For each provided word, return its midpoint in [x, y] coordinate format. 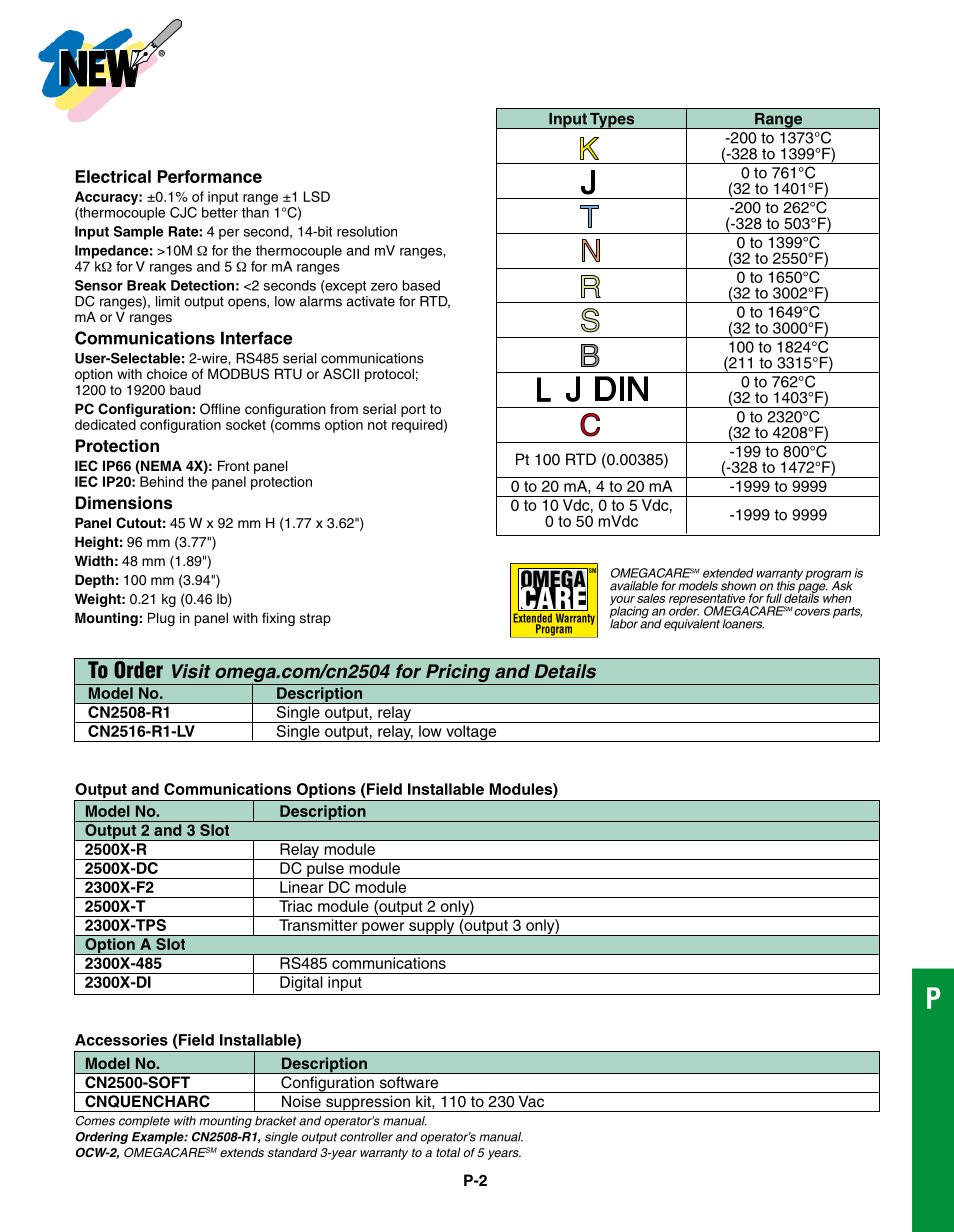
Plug [161, 619]
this [787, 585]
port [413, 410]
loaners [743, 624]
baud [185, 389]
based [421, 285]
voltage [471, 733]
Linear [301, 887]
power [383, 929]
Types [612, 120]
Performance [210, 176]
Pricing [458, 674]
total [448, 1152]
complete [144, 1122]
